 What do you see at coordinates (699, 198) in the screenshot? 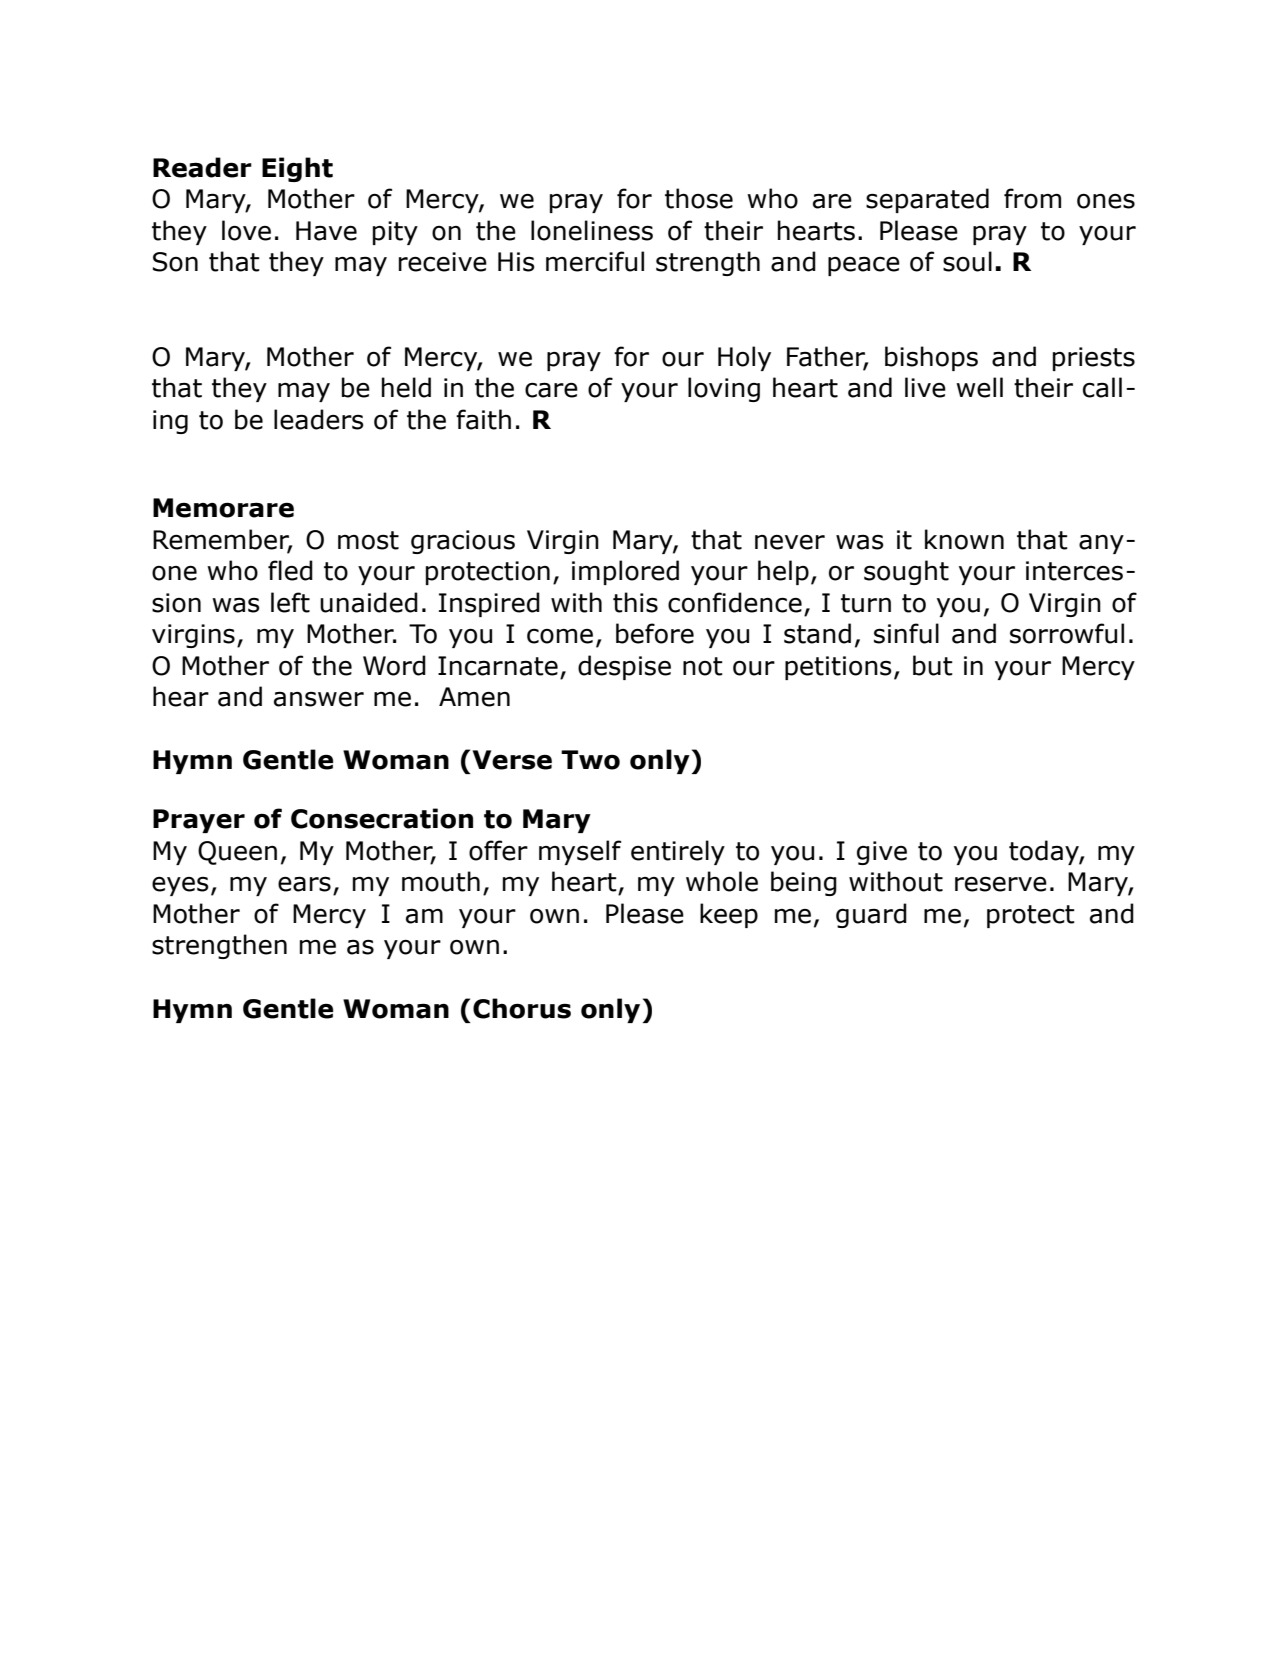
I see `those` at bounding box center [699, 198].
